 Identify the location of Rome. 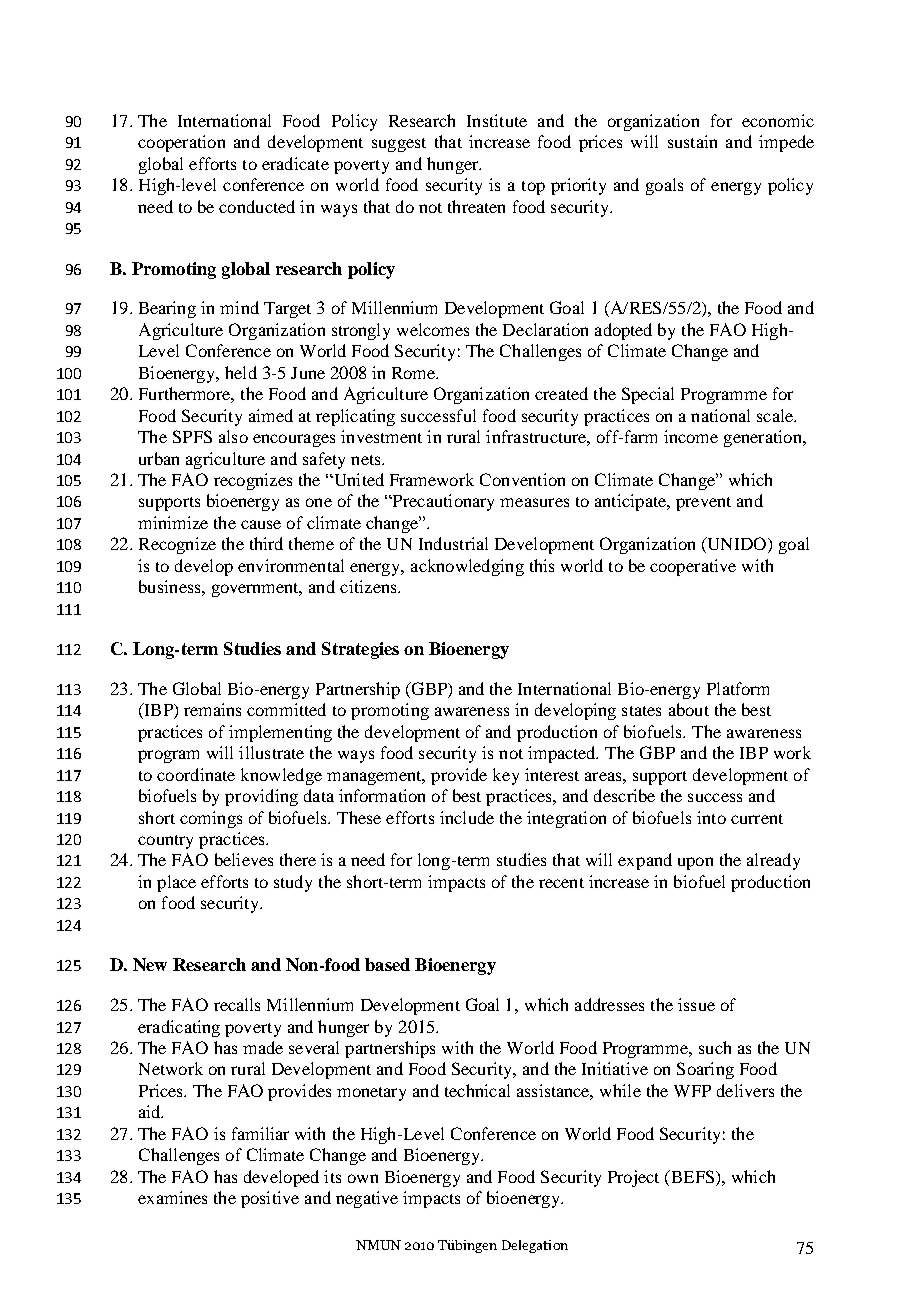
(415, 373).
